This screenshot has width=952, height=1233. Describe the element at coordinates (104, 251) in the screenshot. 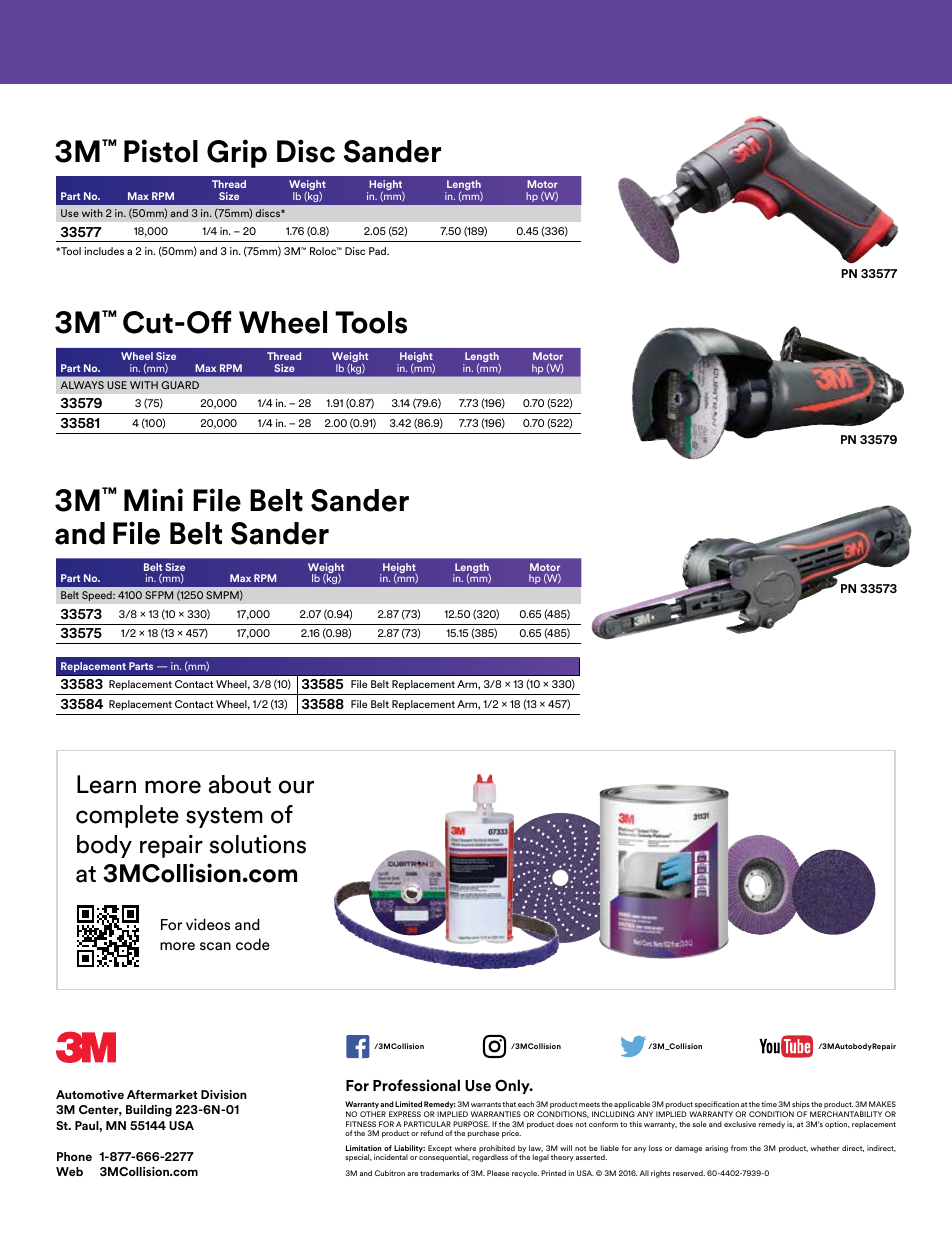

I see `includes` at that location.
